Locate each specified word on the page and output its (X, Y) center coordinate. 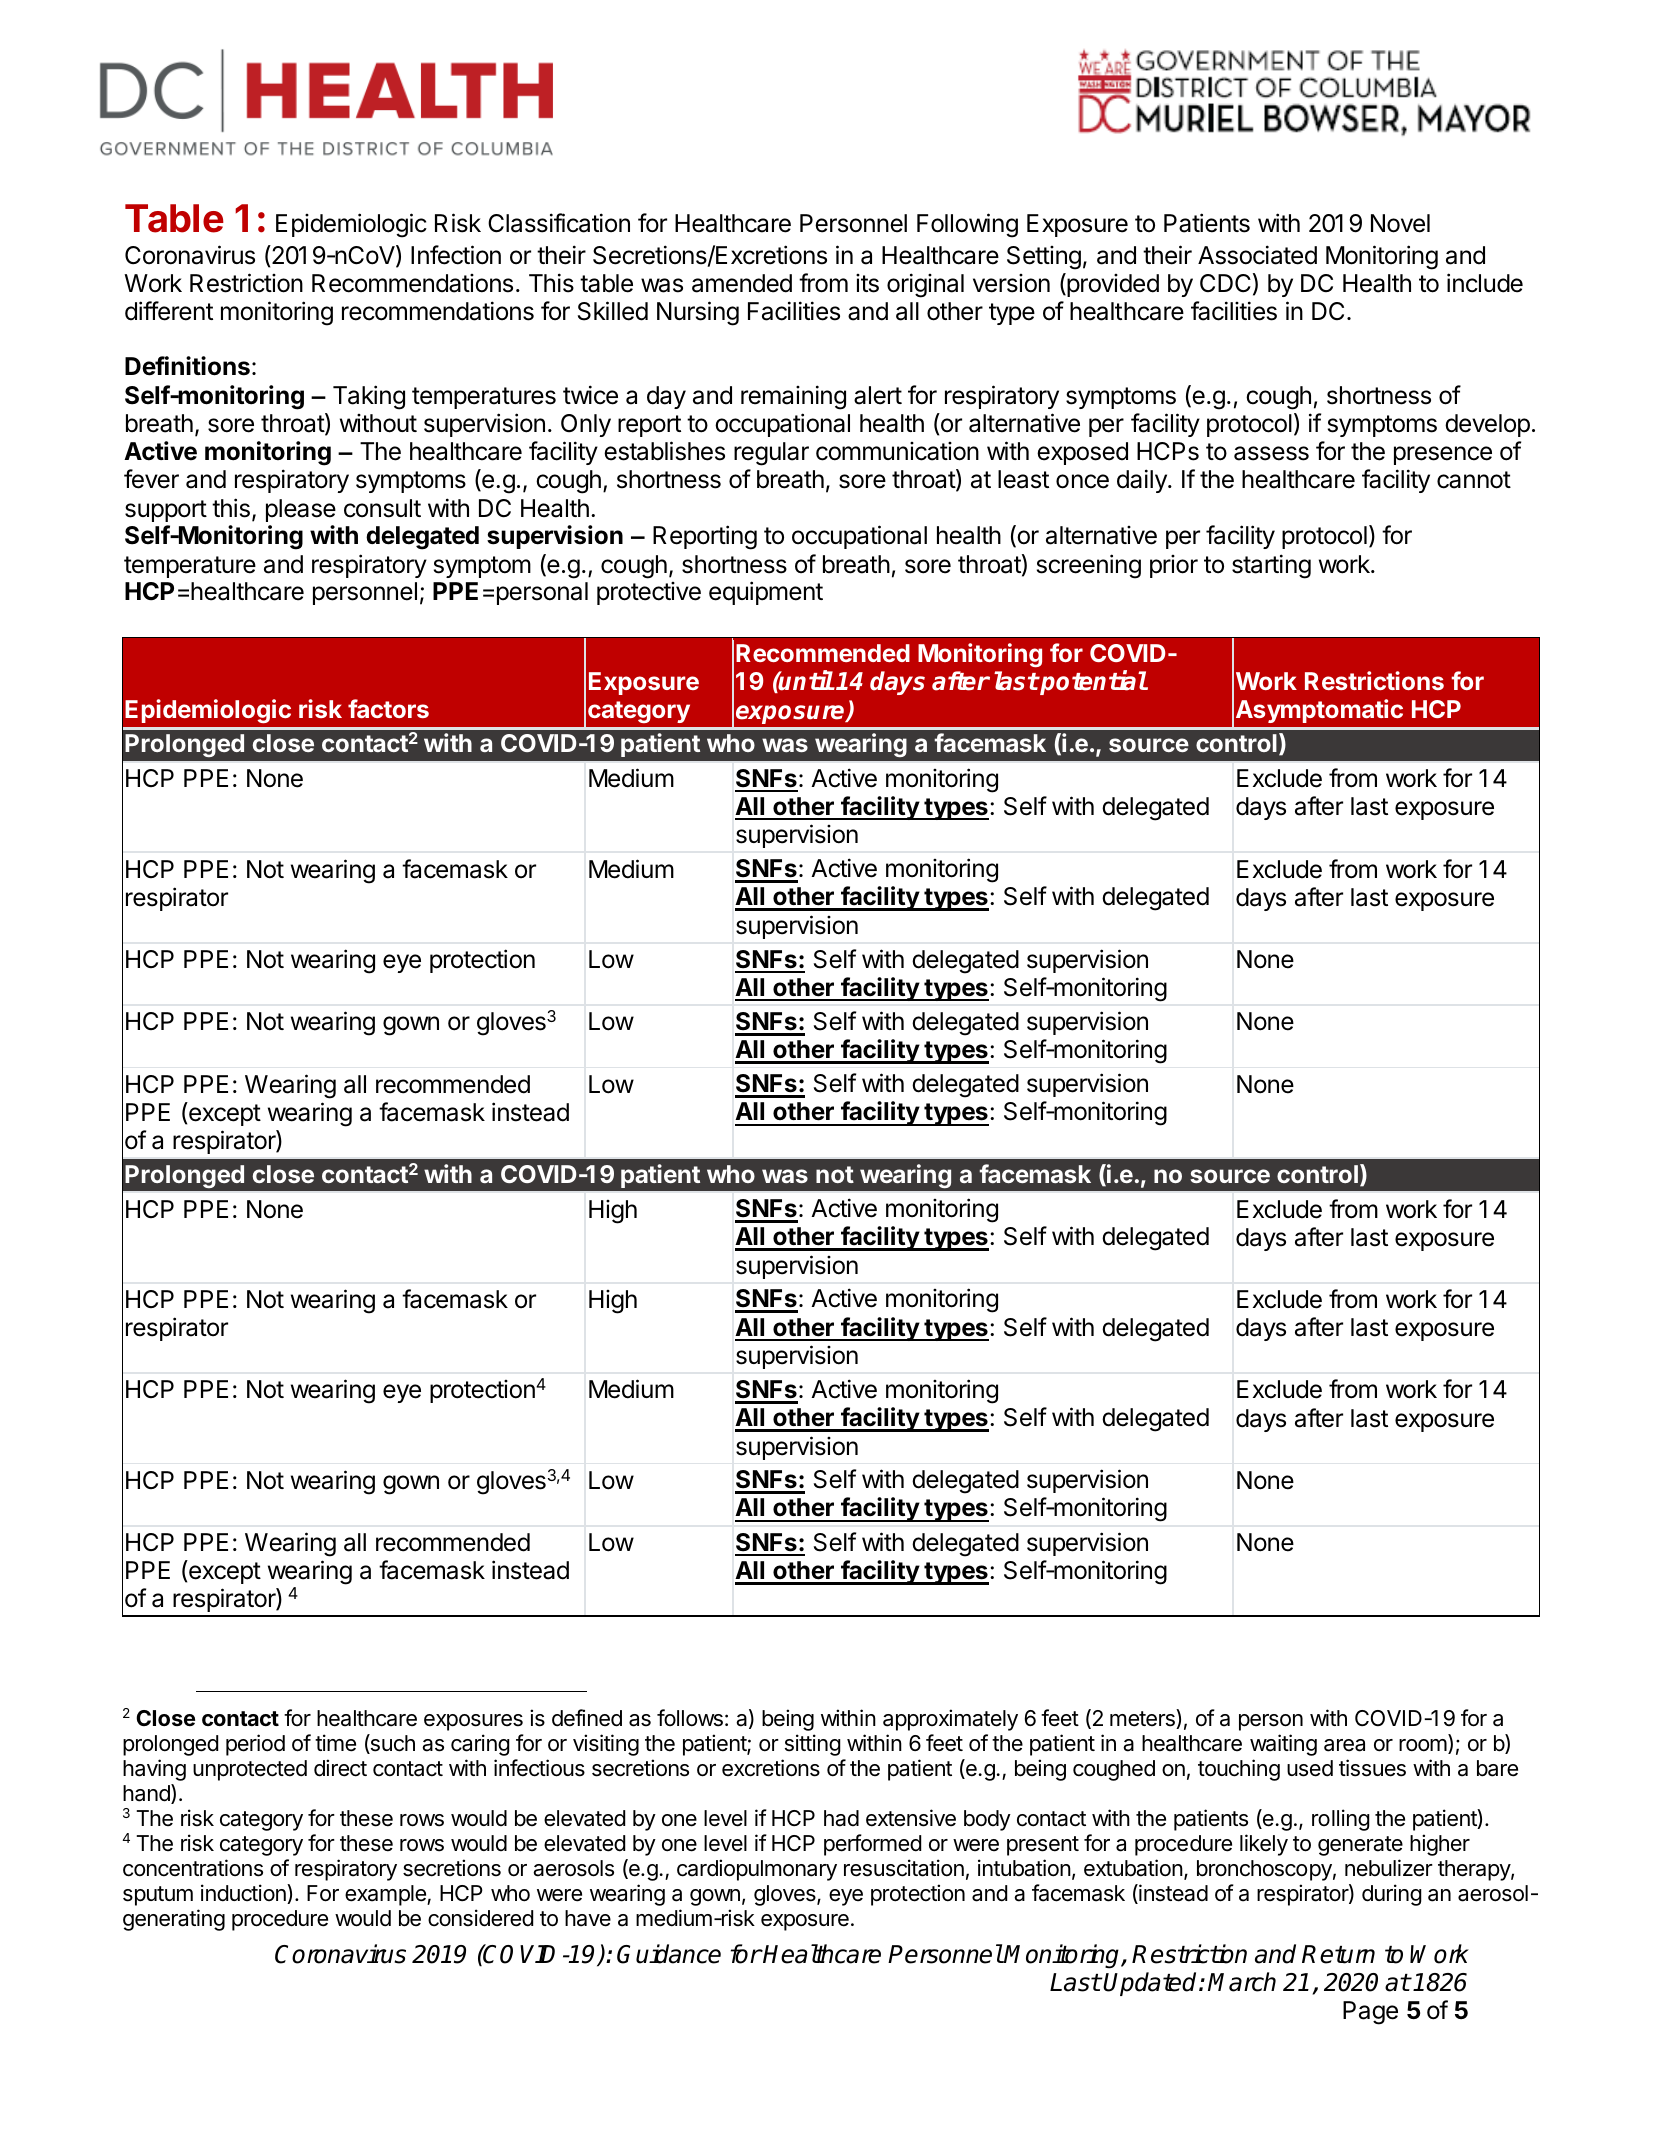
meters (1143, 1719)
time (335, 1743)
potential (1093, 683)
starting (1271, 566)
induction (244, 1894)
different (169, 311)
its (867, 283)
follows (690, 1718)
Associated (1257, 255)
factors (388, 708)
